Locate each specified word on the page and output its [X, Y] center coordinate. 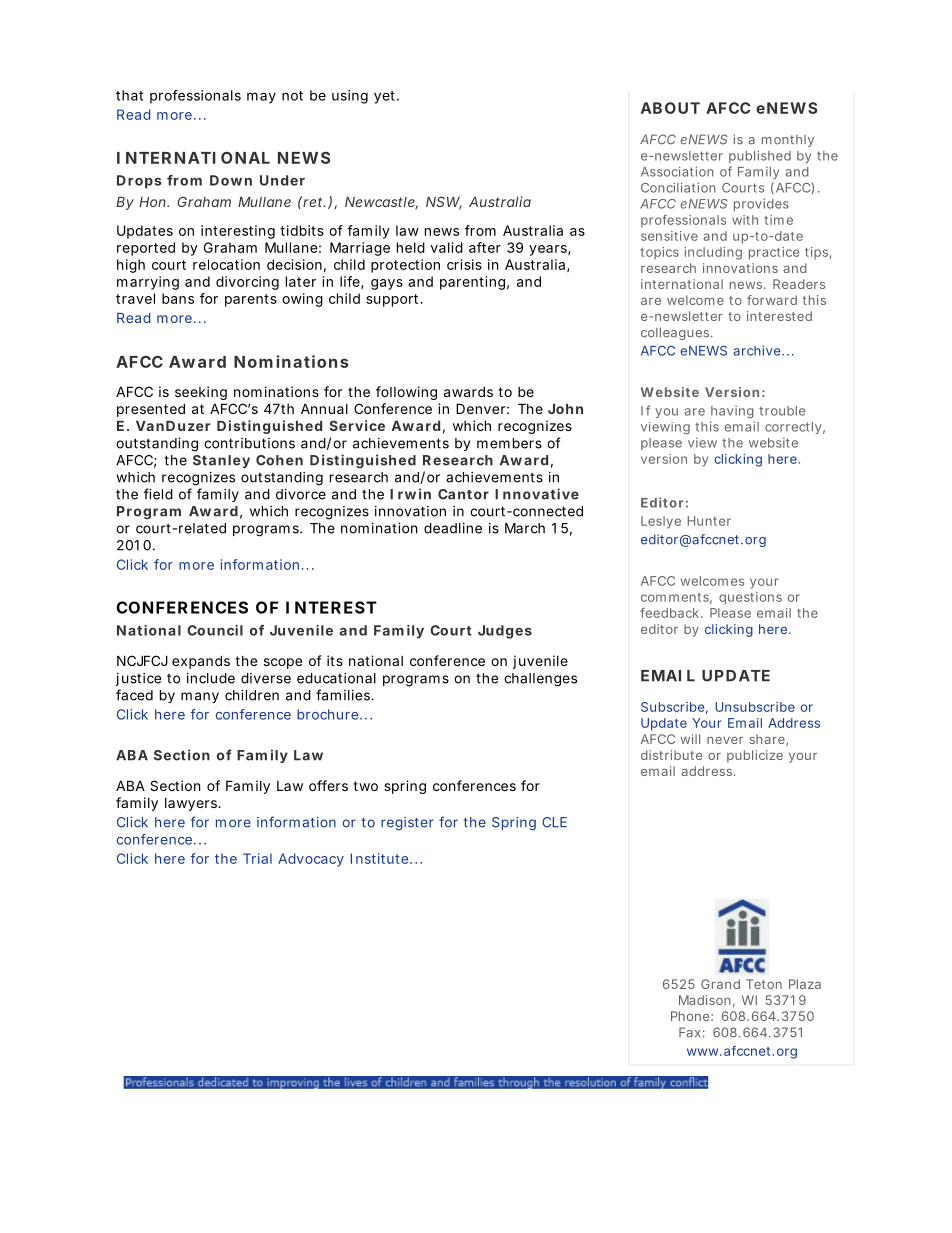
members [509, 443]
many [200, 697]
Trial [257, 858]
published [760, 156]
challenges [540, 680]
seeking [201, 393]
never [725, 740]
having [732, 412]
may [261, 98]
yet [386, 97]
